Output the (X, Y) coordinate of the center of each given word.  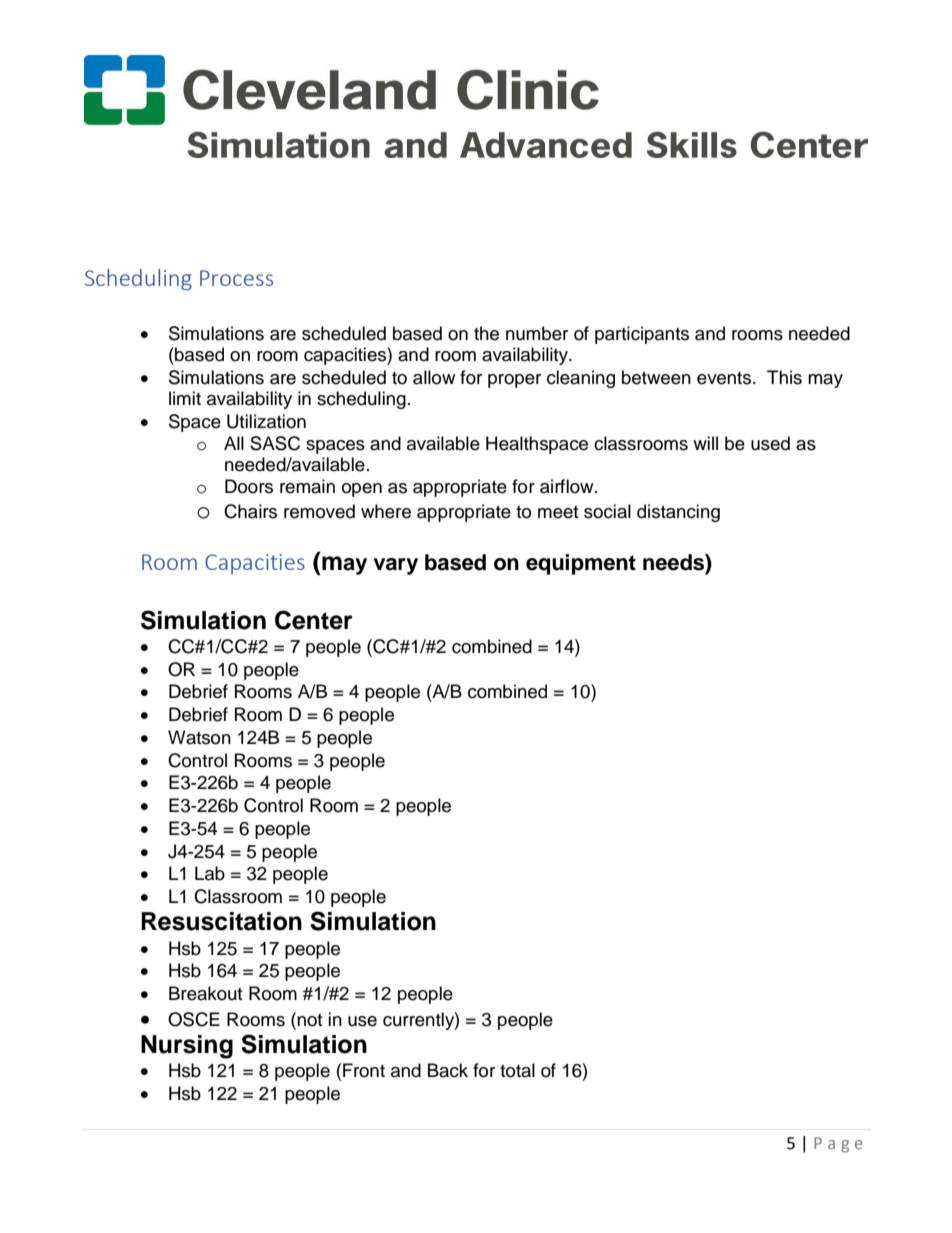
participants (642, 335)
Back (448, 1070)
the (486, 333)
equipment (581, 564)
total (517, 1070)
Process (236, 278)
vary (395, 566)
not (309, 1020)
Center (314, 620)
